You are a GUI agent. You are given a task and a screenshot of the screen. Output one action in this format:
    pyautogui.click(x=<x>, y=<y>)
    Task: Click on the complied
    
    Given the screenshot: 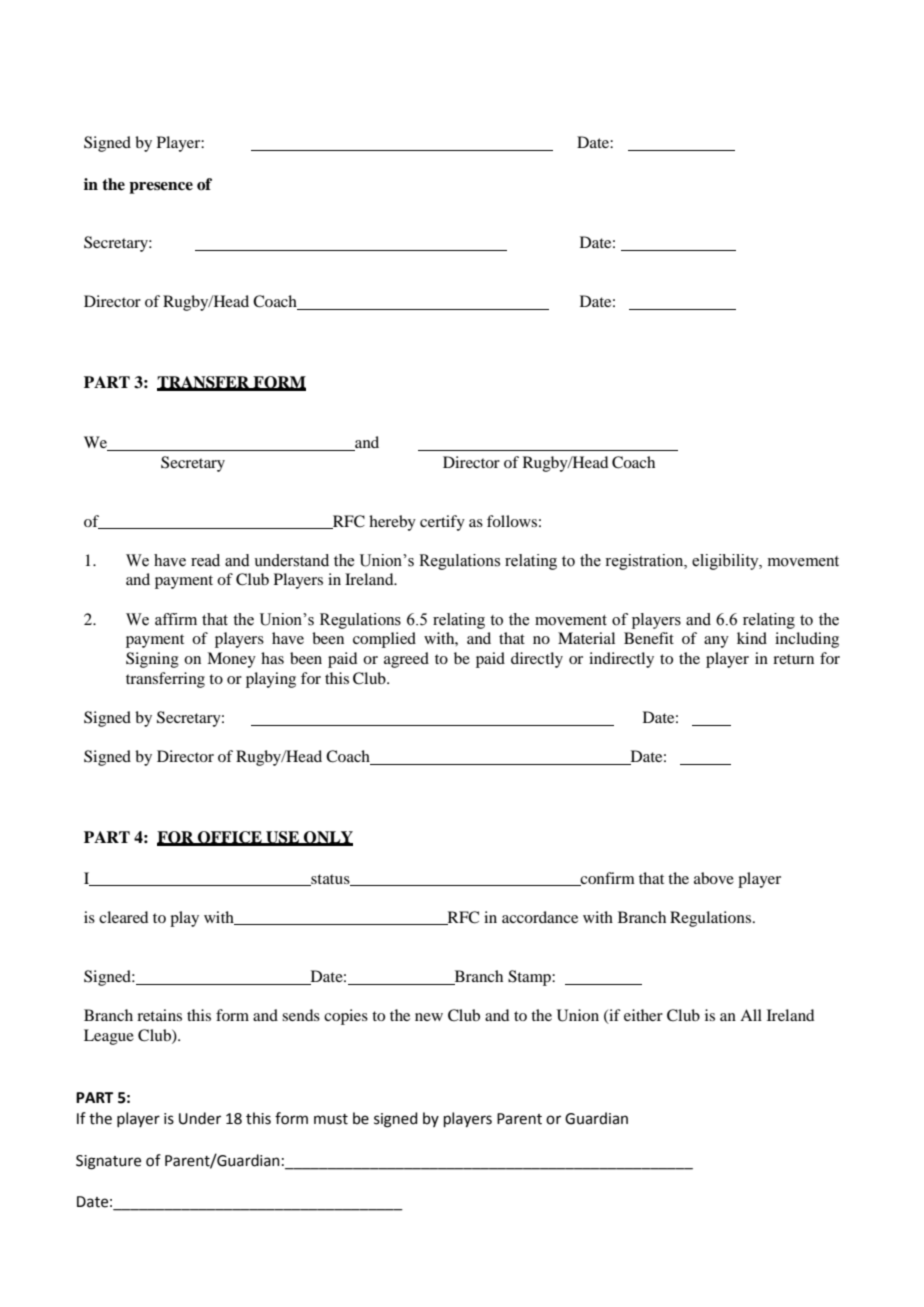 What is the action you would take?
    pyautogui.click(x=384, y=640)
